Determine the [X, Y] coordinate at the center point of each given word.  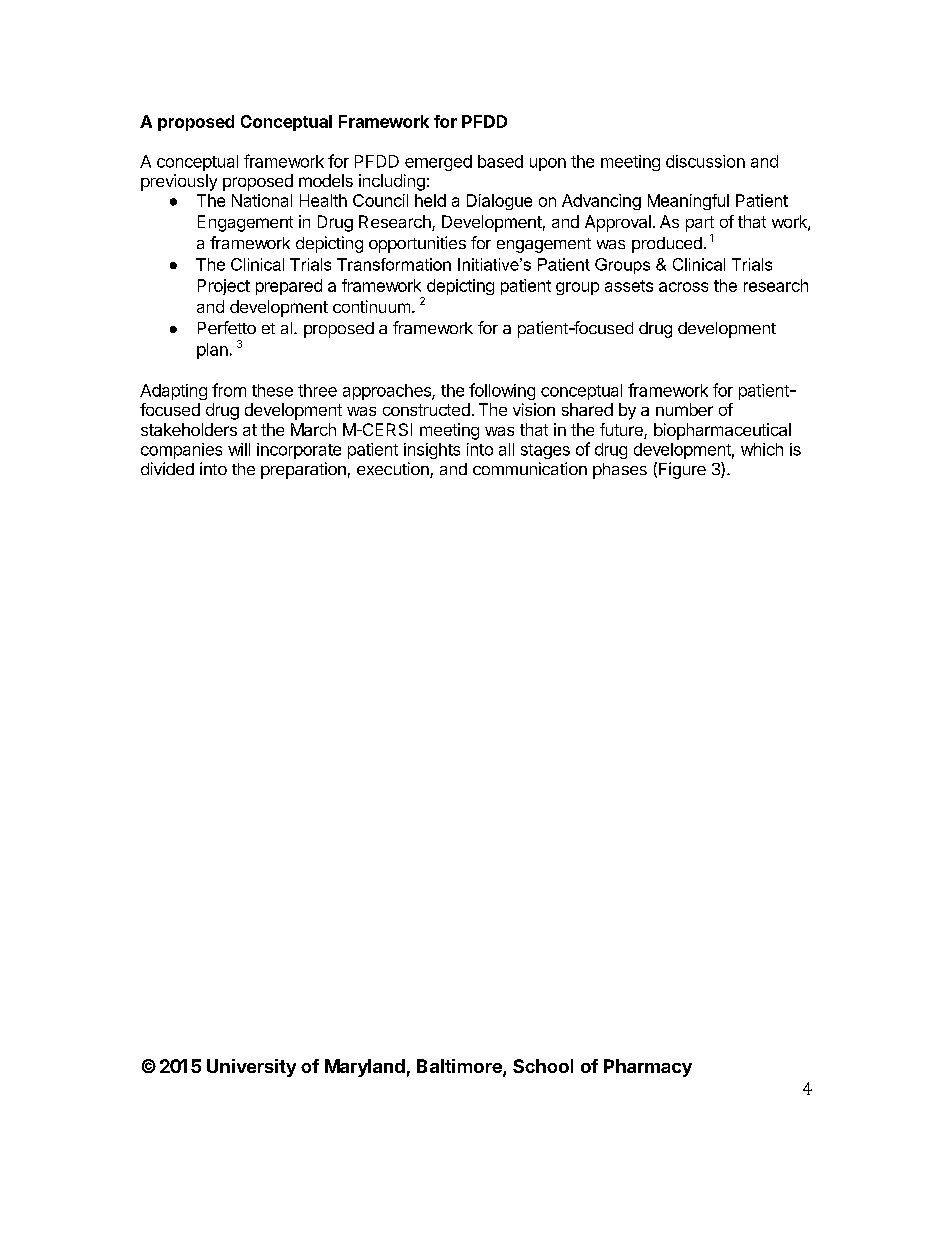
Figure [682, 470]
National [262, 200]
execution [394, 470]
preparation [303, 470]
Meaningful [688, 202]
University [251, 1068]
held [430, 200]
